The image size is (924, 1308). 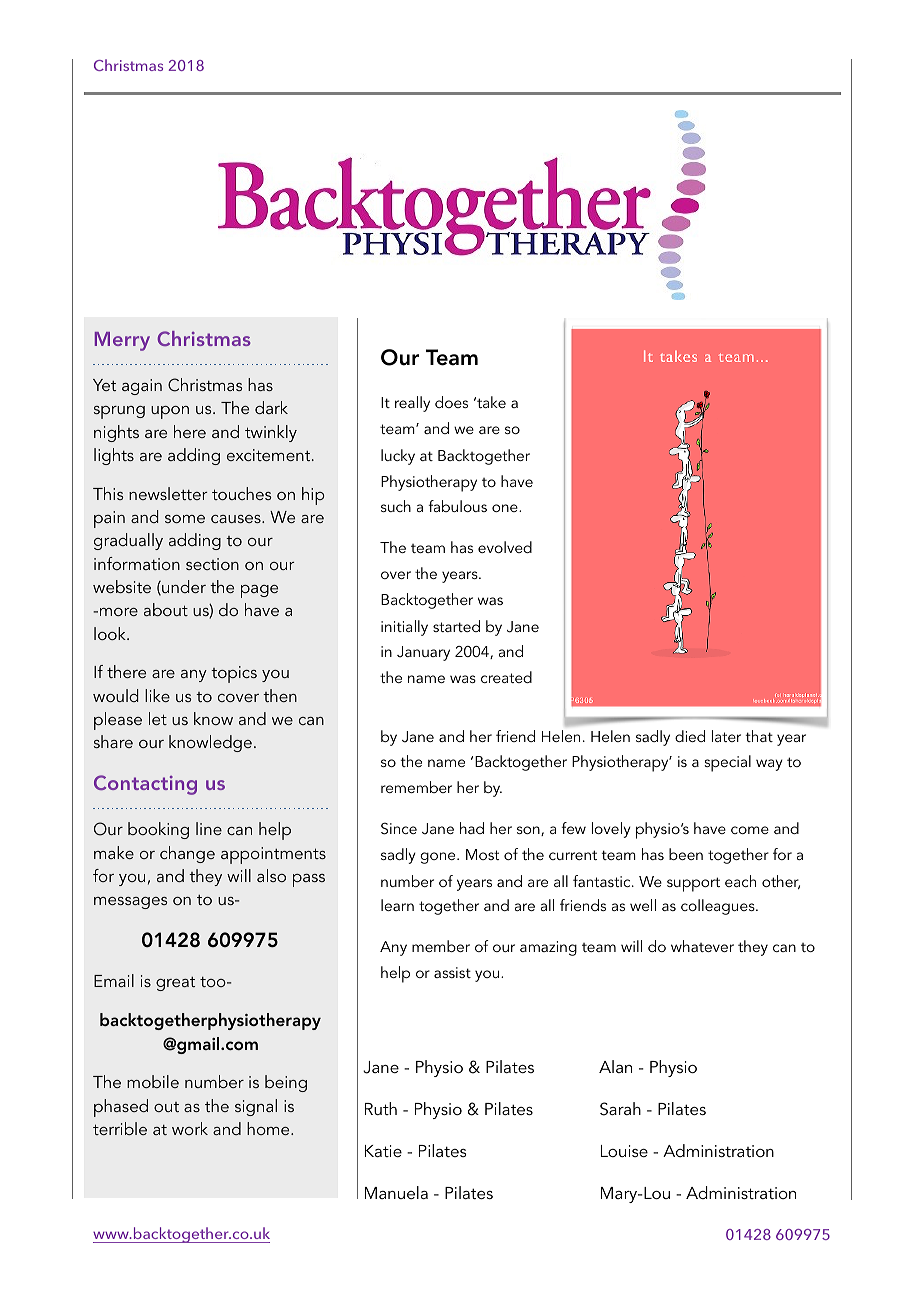 I want to click on died, so click(x=690, y=736).
